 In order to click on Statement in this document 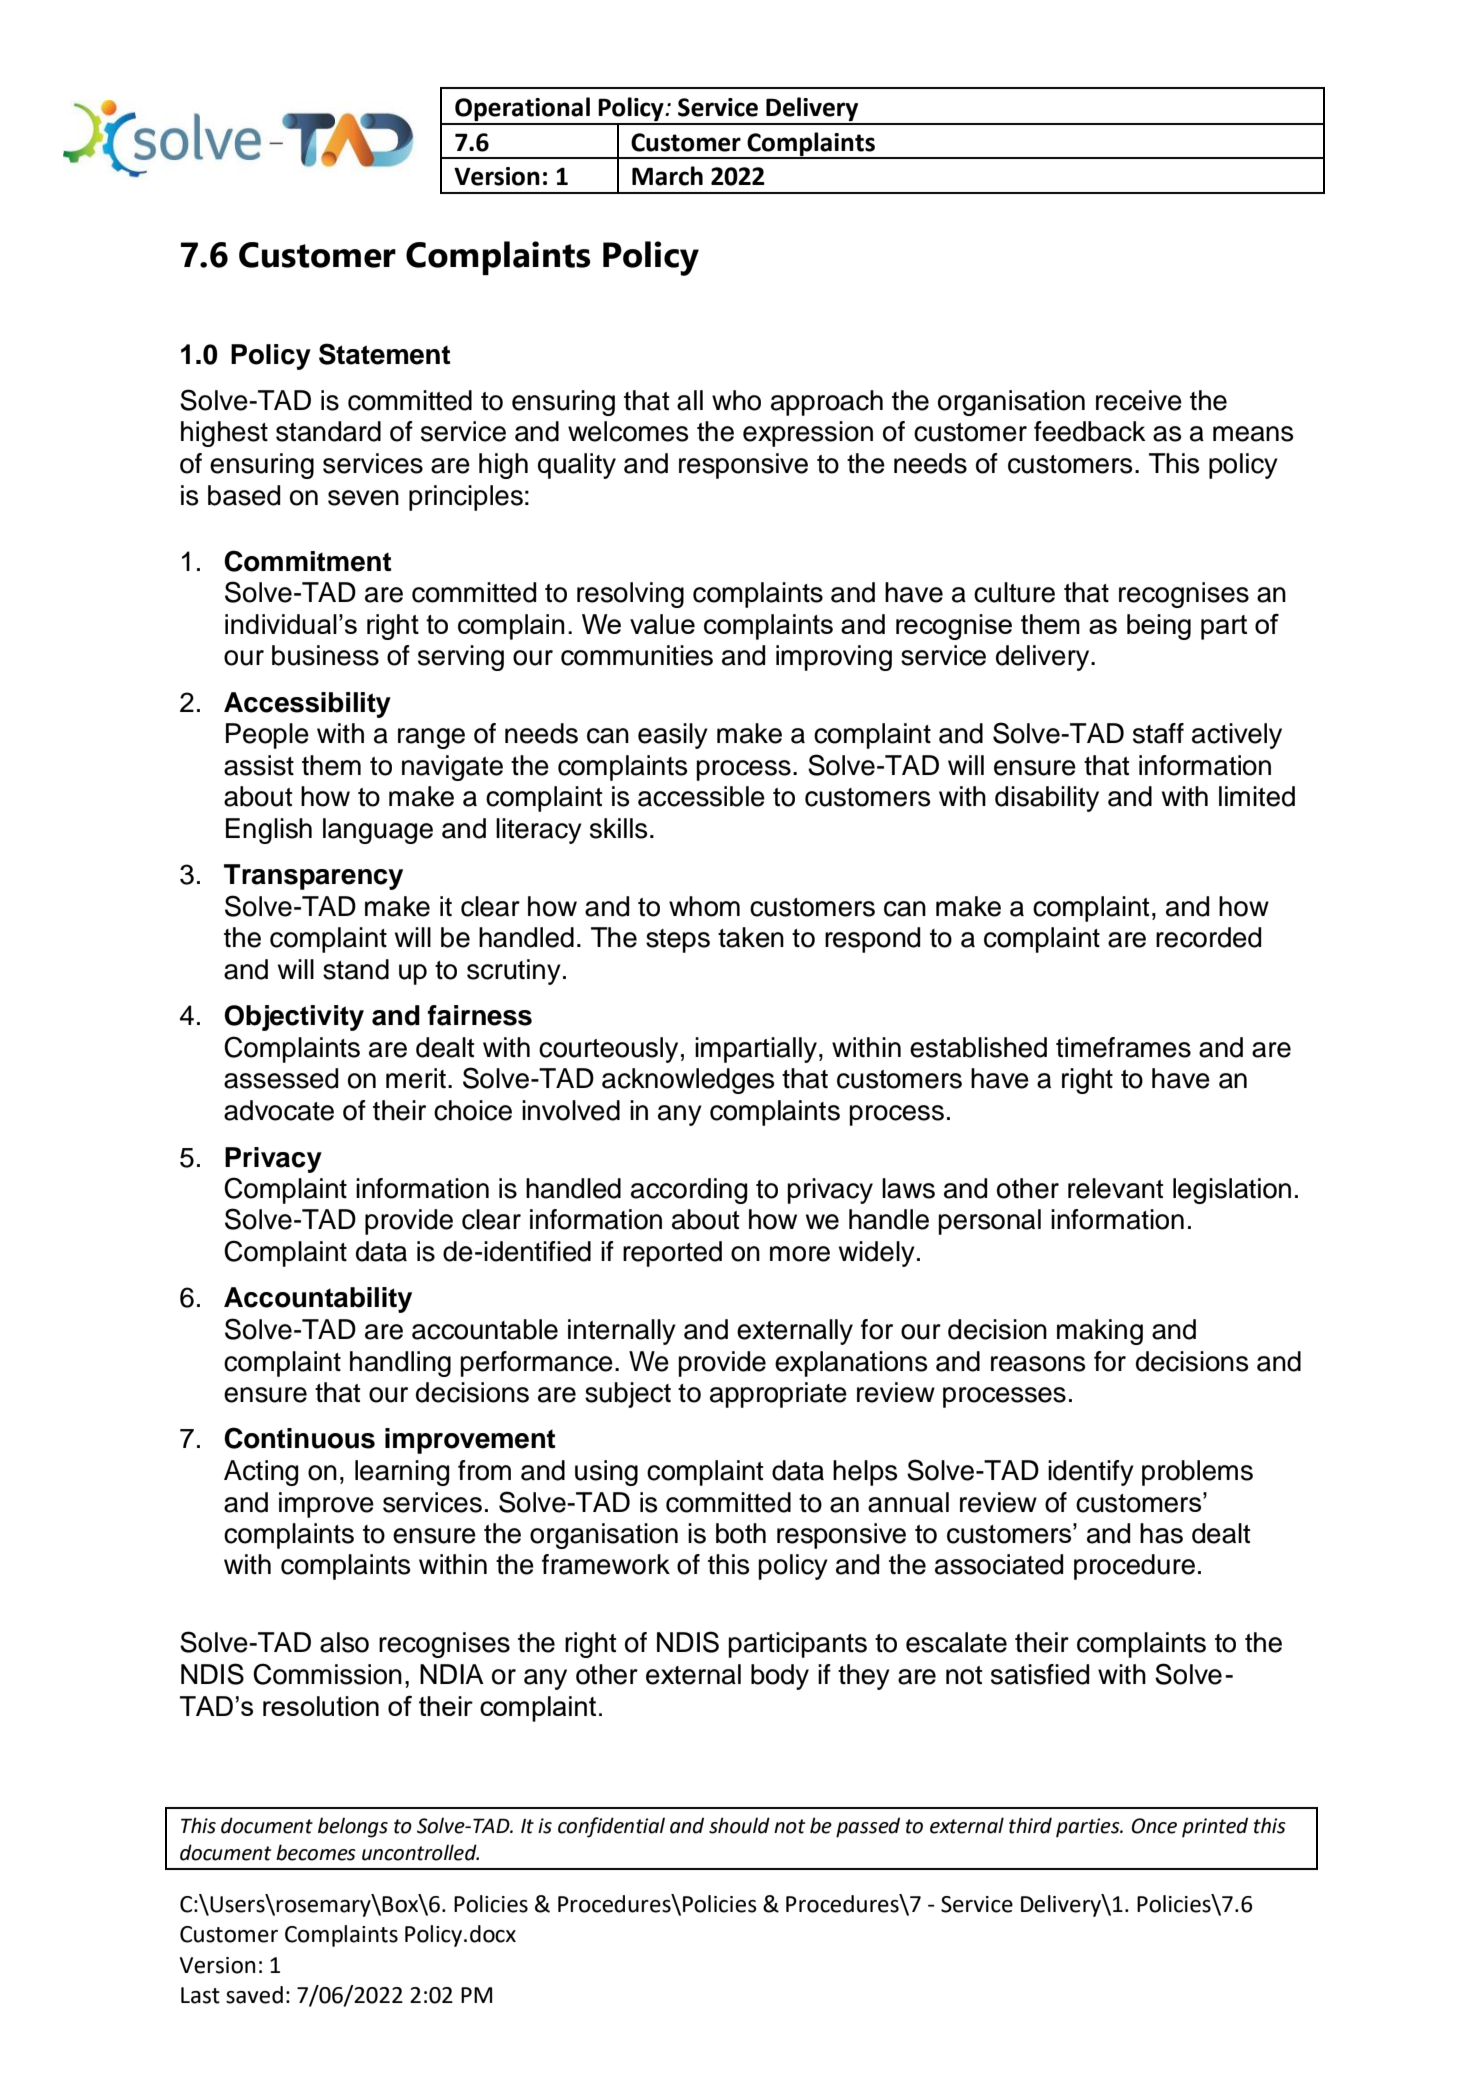, I will do `click(384, 354)`.
